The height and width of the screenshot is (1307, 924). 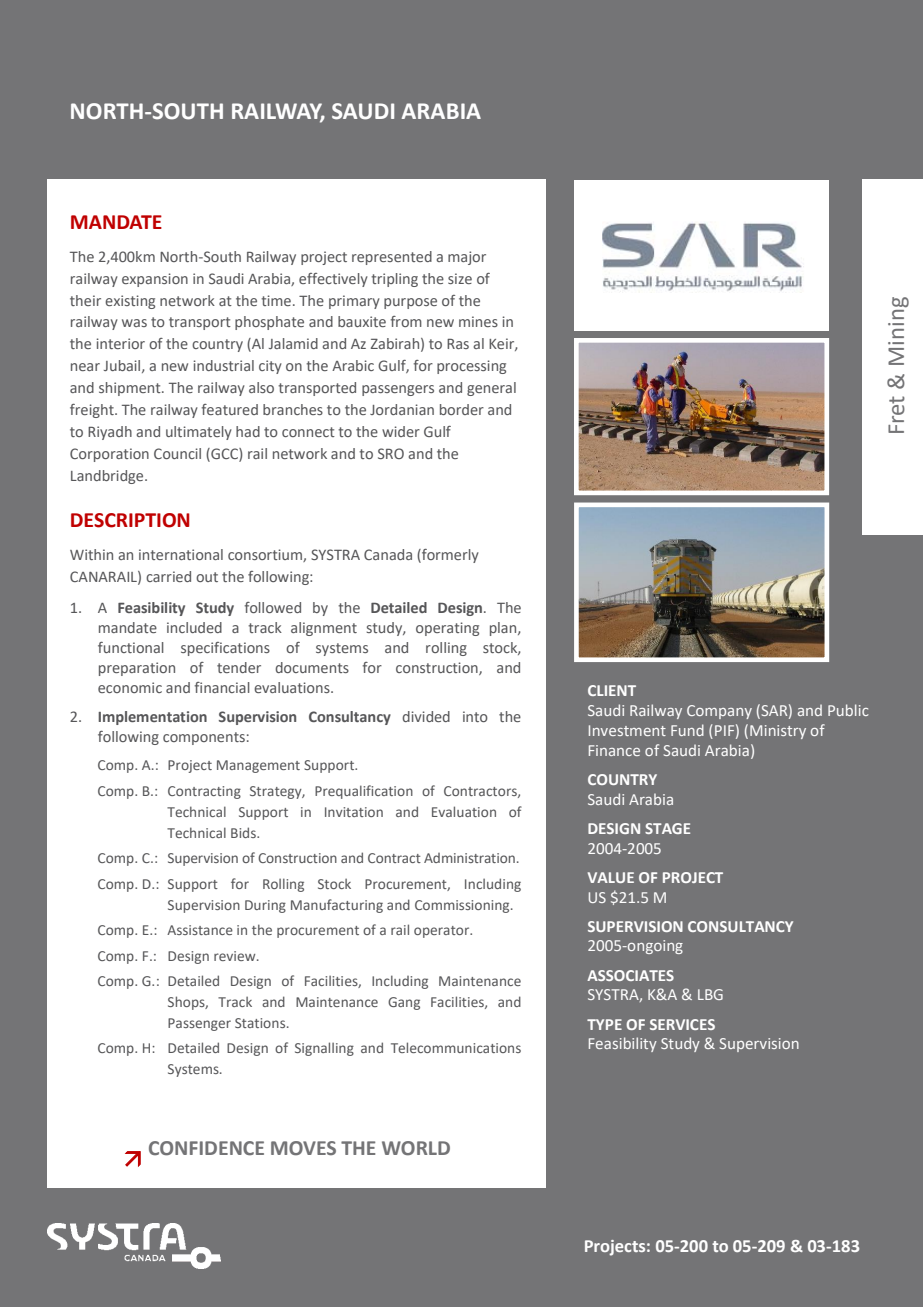 I want to click on expansion, so click(x=155, y=280).
